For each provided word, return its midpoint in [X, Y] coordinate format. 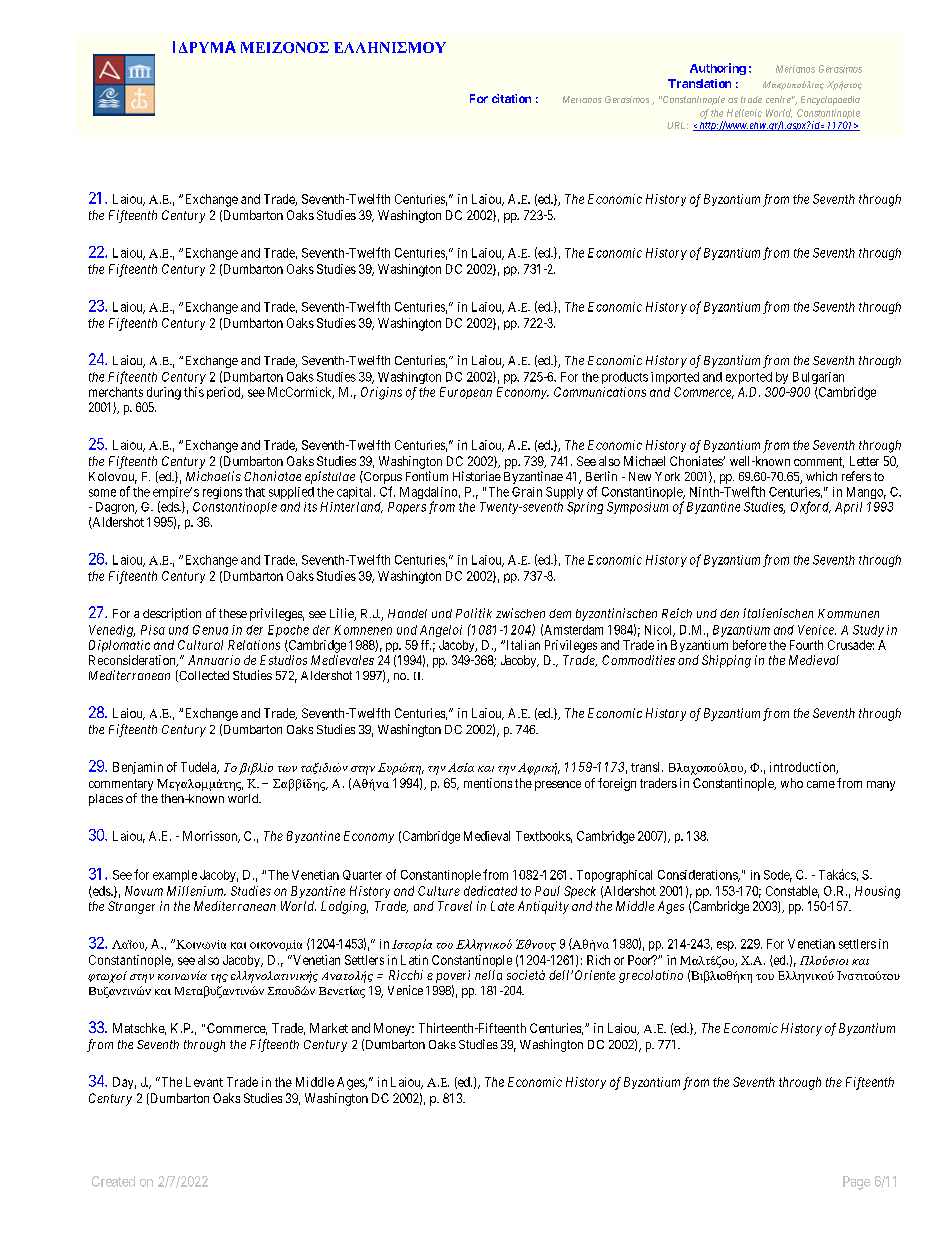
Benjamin [138, 768]
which [821, 476]
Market [329, 1028]
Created [113, 1181]
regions [222, 493]
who [792, 783]
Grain [527, 492]
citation [511, 98]
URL [677, 125]
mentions [488, 783]
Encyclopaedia [830, 100]
